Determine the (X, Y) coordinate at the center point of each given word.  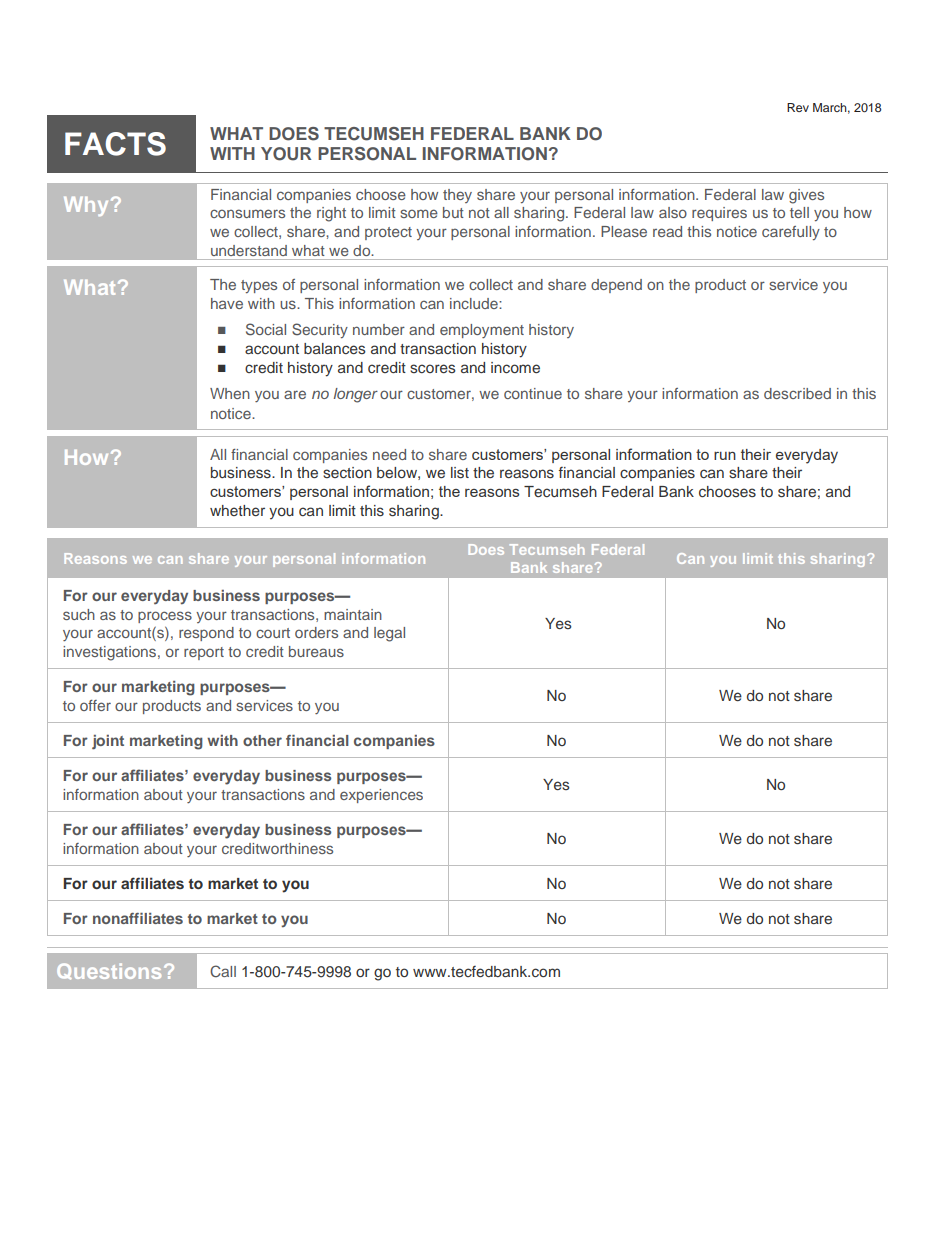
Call (223, 971)
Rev (798, 107)
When (230, 393)
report (204, 653)
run (725, 456)
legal (389, 634)
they (457, 196)
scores (433, 368)
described (797, 393)
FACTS (115, 144)
